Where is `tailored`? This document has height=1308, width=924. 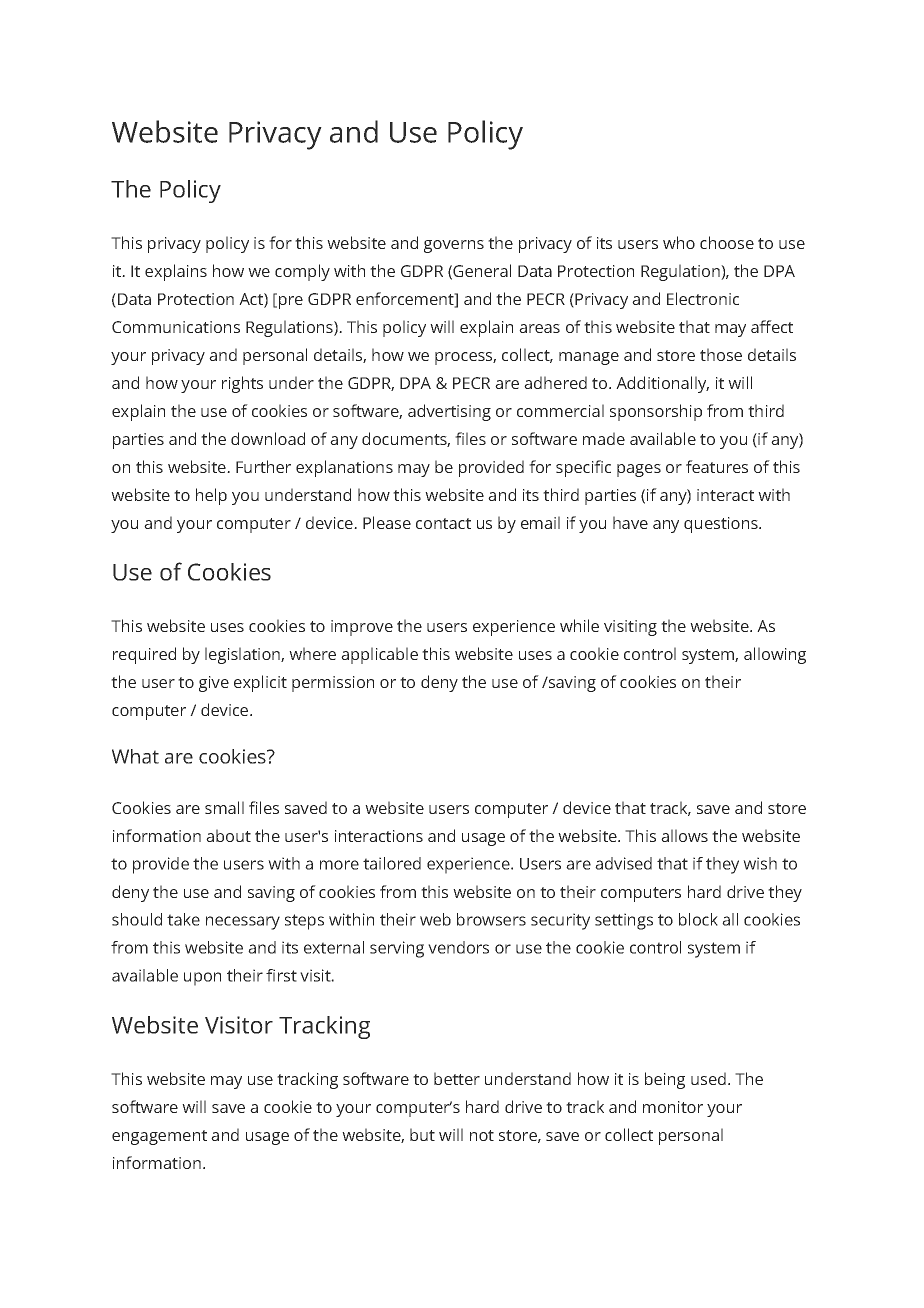
tailored is located at coordinates (392, 863).
